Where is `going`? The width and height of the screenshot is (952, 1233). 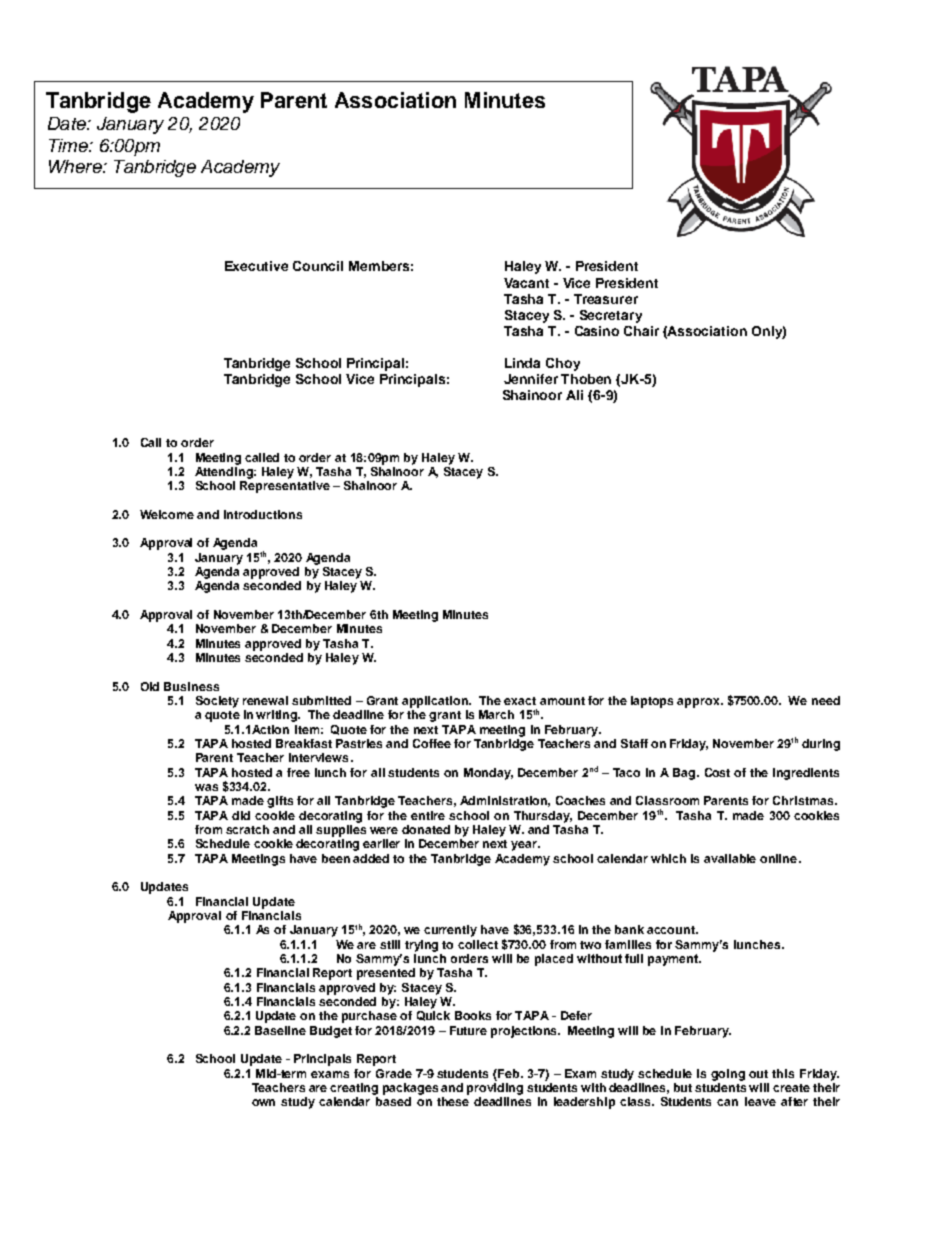
going is located at coordinates (728, 1075).
